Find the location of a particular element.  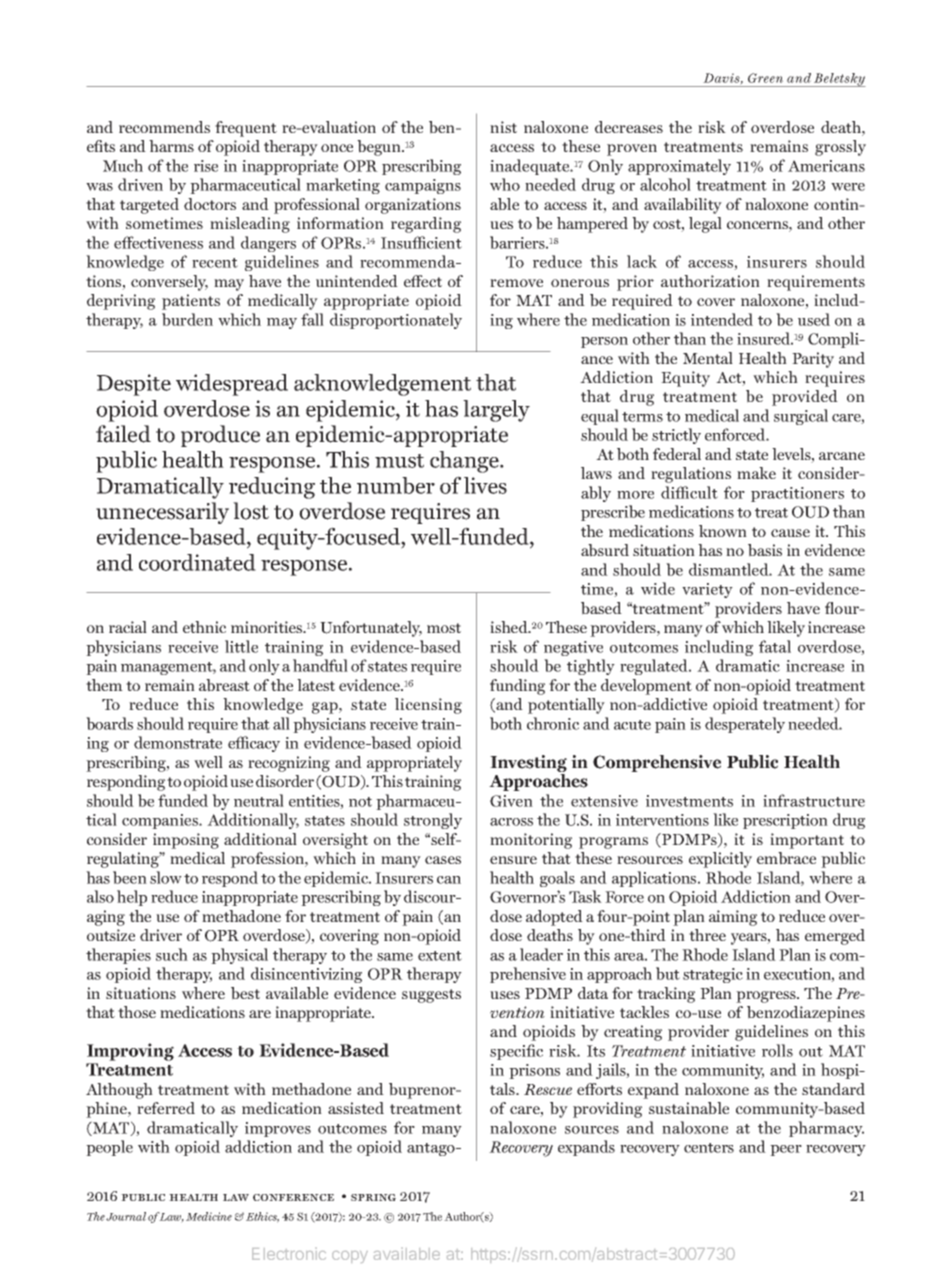

recommends is located at coordinates (164, 127).
